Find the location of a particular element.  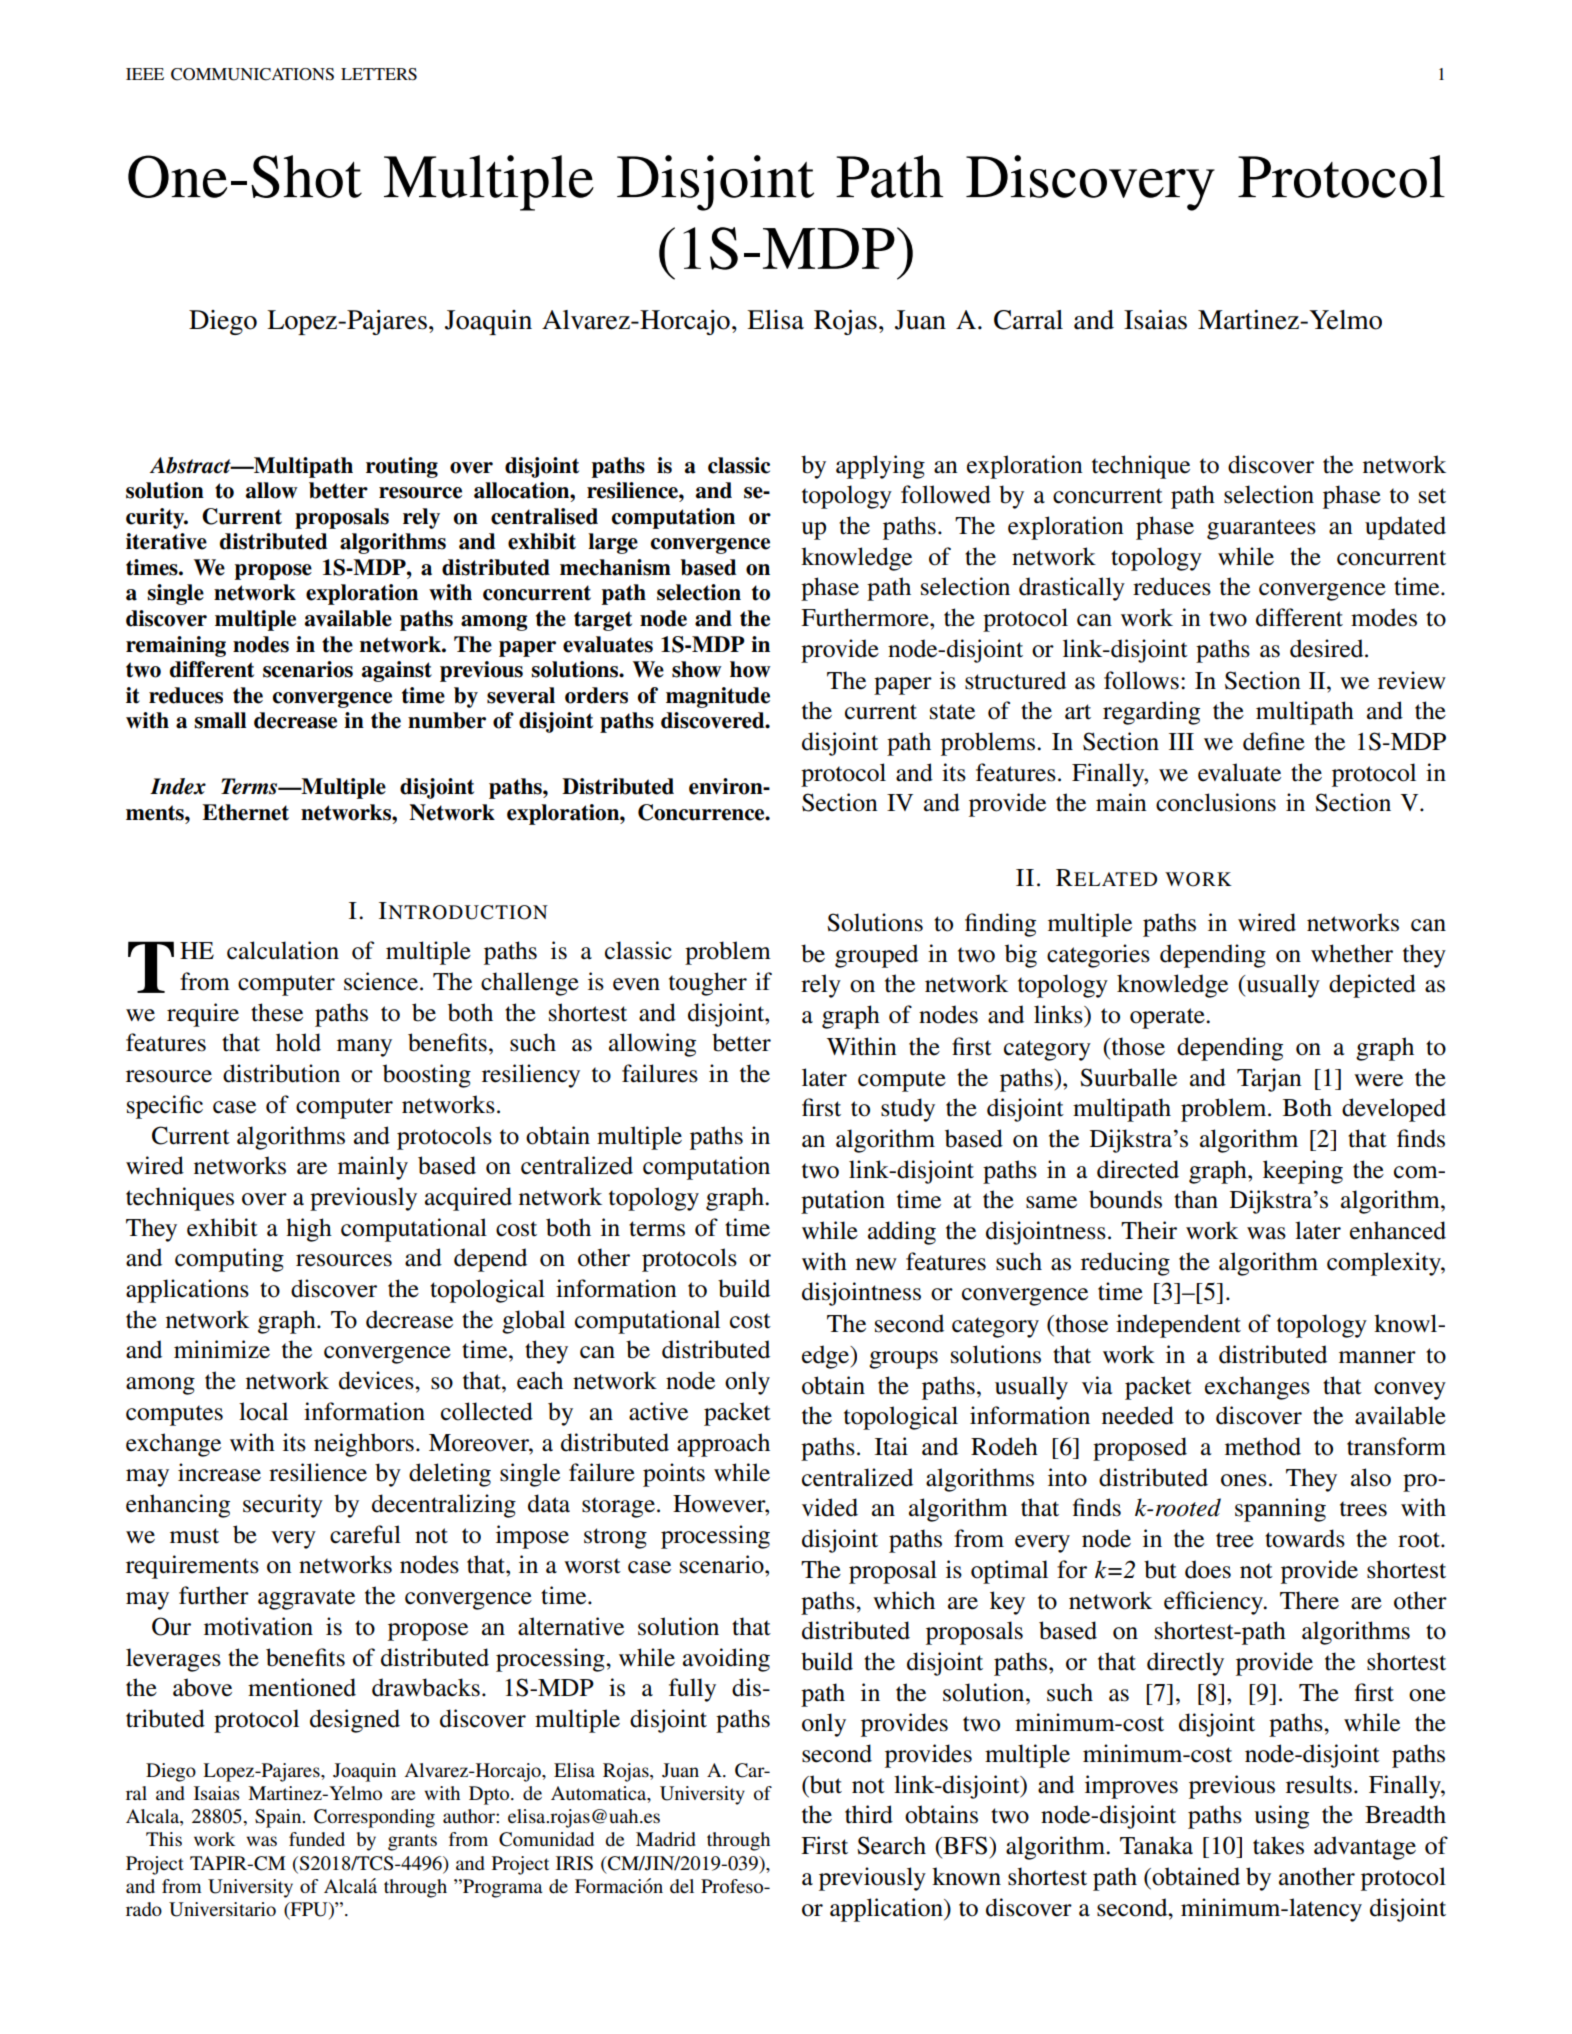

iterative is located at coordinates (166, 541).
